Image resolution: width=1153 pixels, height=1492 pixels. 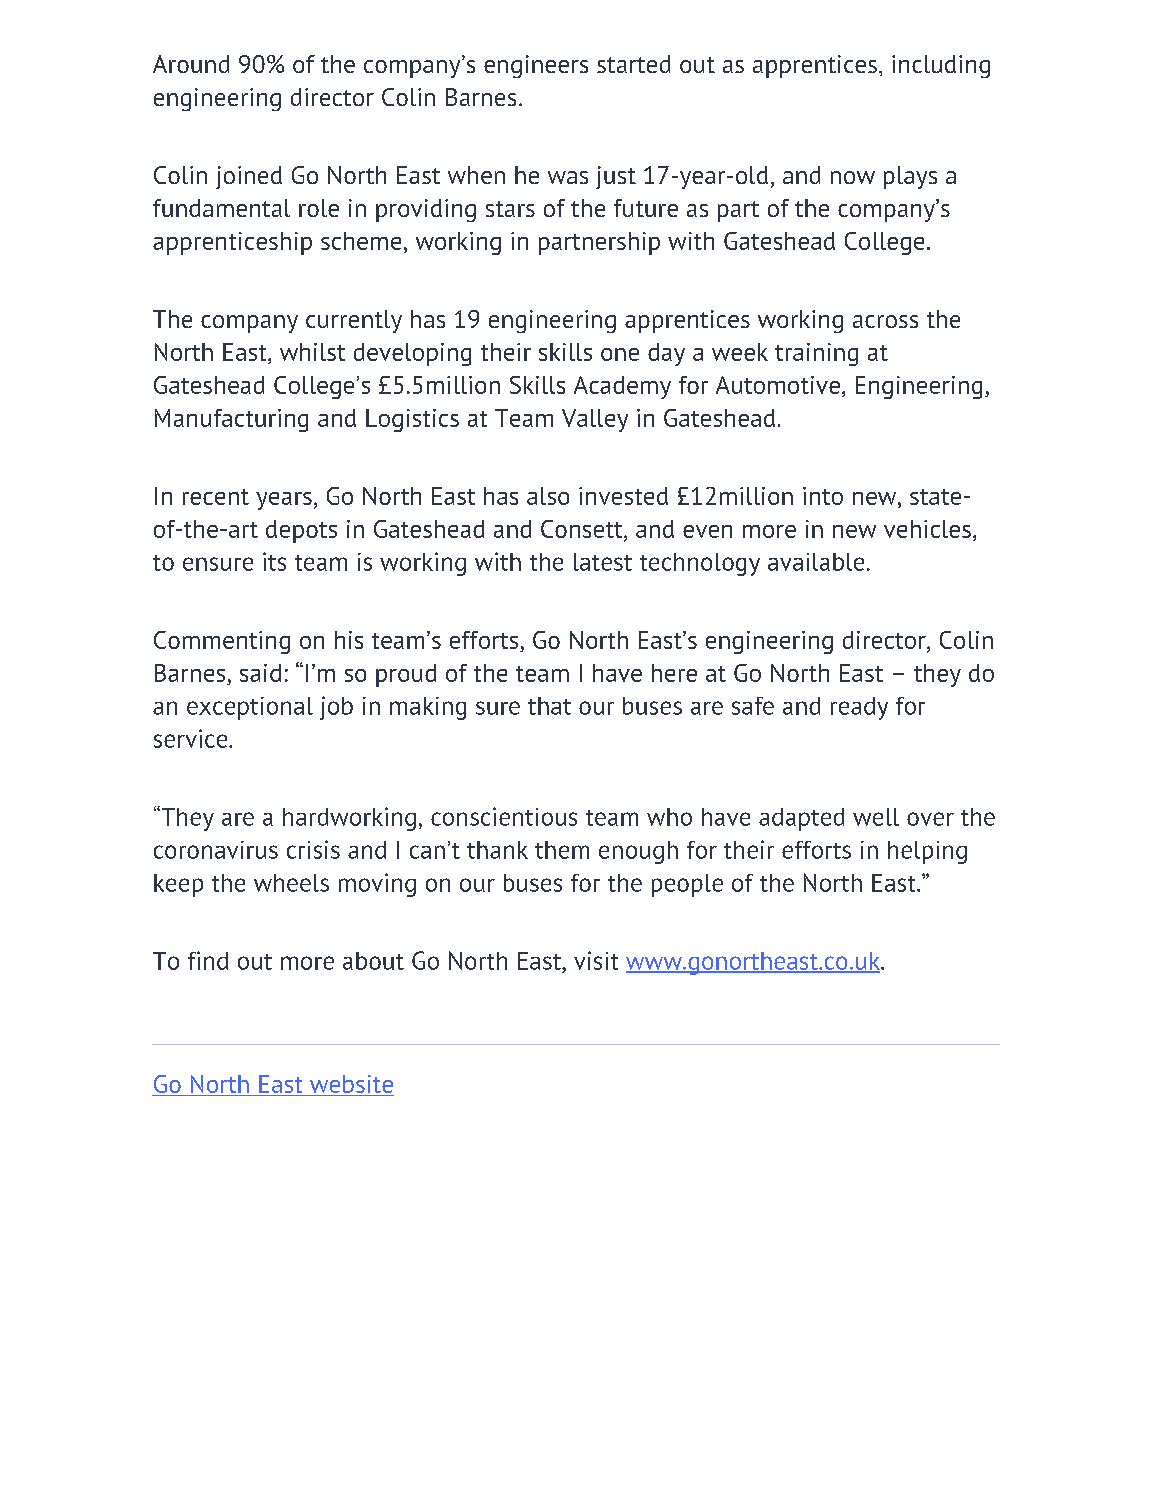 What do you see at coordinates (231, 420) in the screenshot?
I see `Manufacturing` at bounding box center [231, 420].
